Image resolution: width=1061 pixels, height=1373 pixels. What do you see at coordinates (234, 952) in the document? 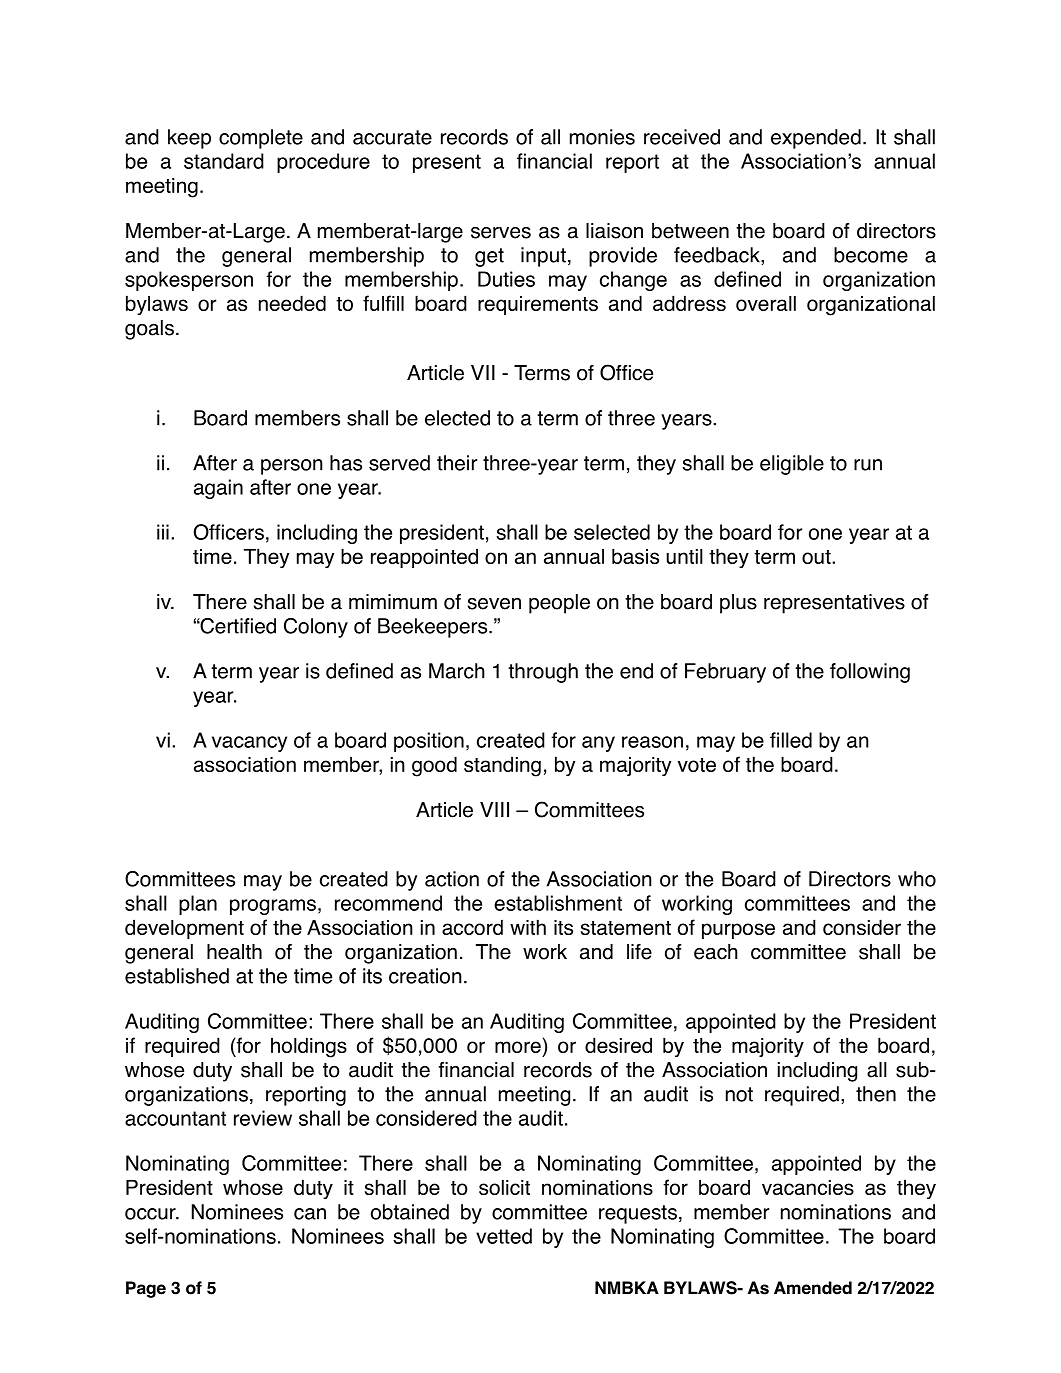
I see `health` at bounding box center [234, 952].
